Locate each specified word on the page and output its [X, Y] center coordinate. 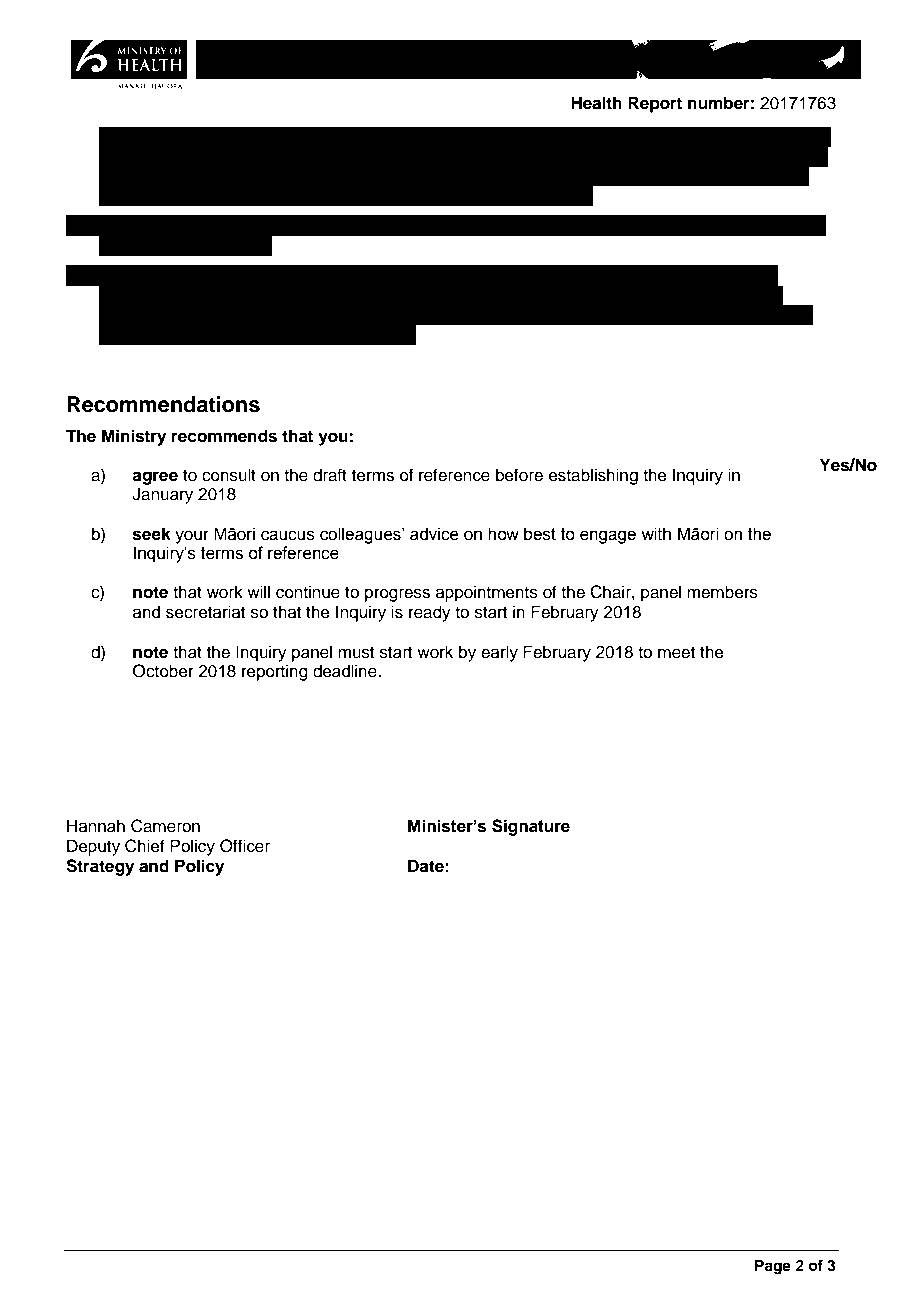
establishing [593, 476]
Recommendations [163, 404]
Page [773, 1267]
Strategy [100, 867]
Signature [531, 827]
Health [596, 103]
